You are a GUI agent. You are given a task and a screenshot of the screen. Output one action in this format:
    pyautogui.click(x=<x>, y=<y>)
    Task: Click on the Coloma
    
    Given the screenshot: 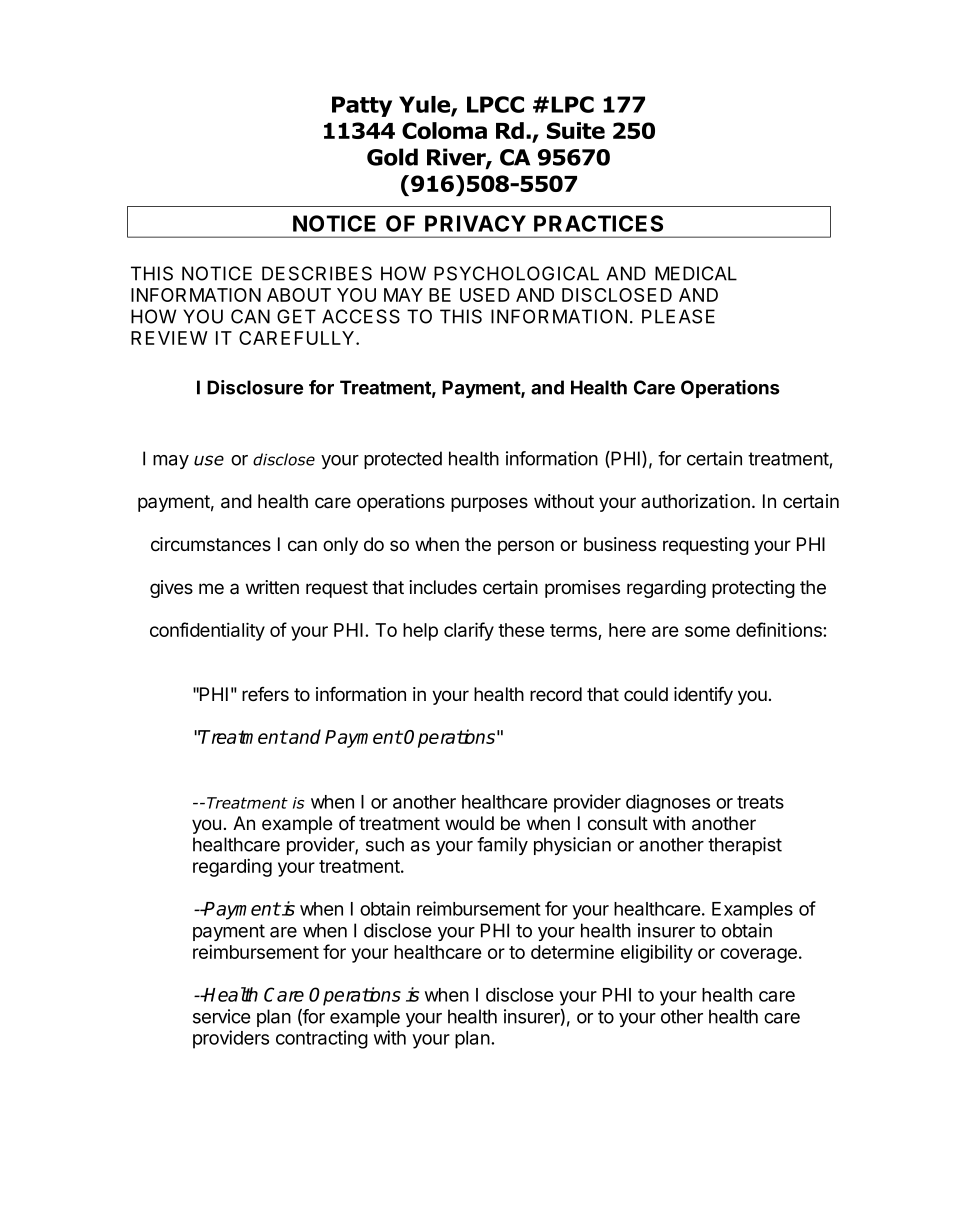 What is the action you would take?
    pyautogui.click(x=444, y=130)
